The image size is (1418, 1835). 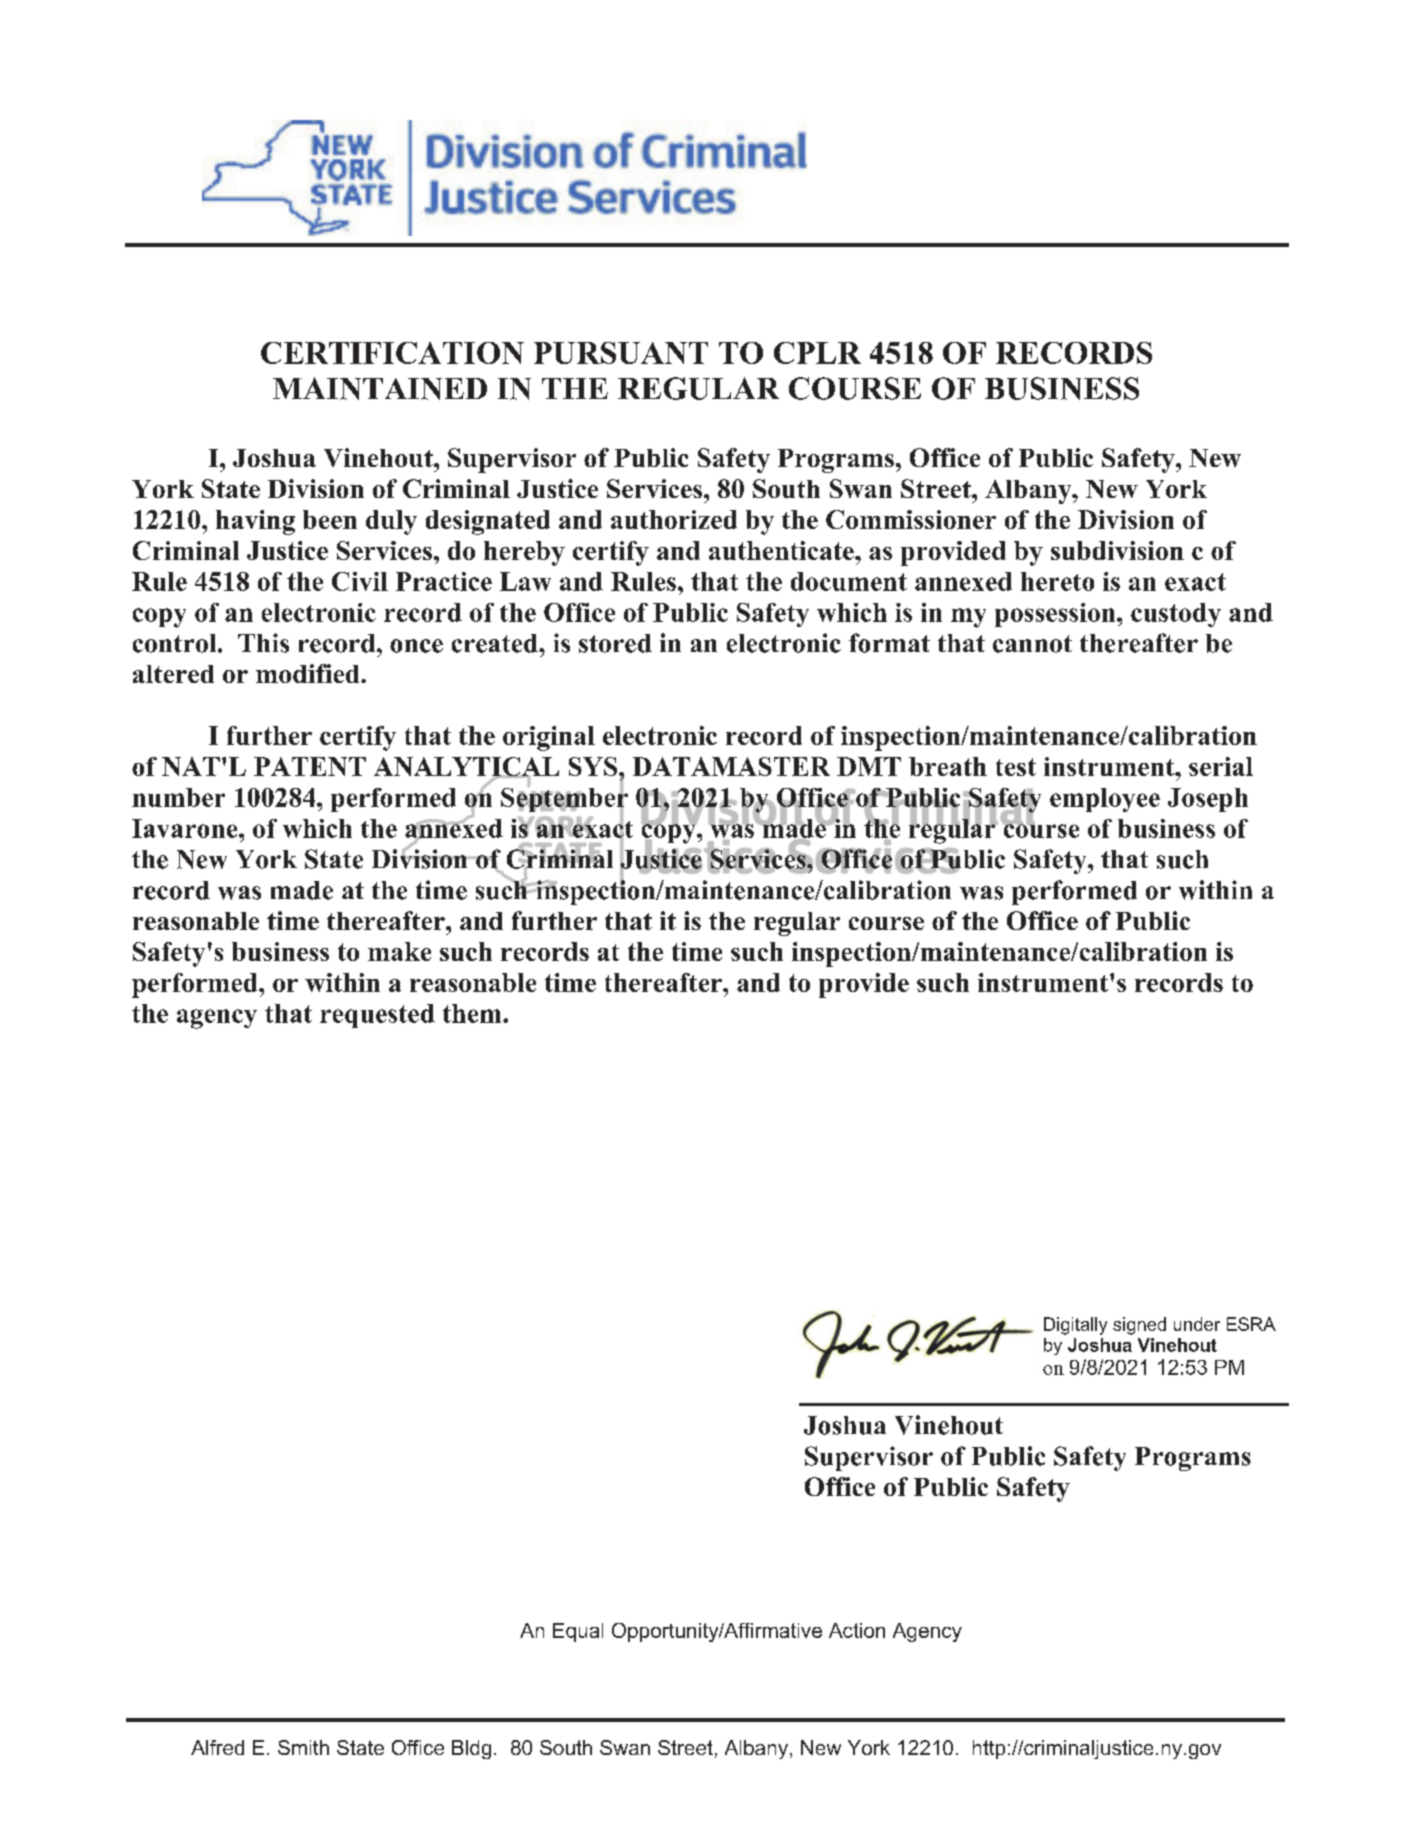 I want to click on Commissioner, so click(x=911, y=519).
